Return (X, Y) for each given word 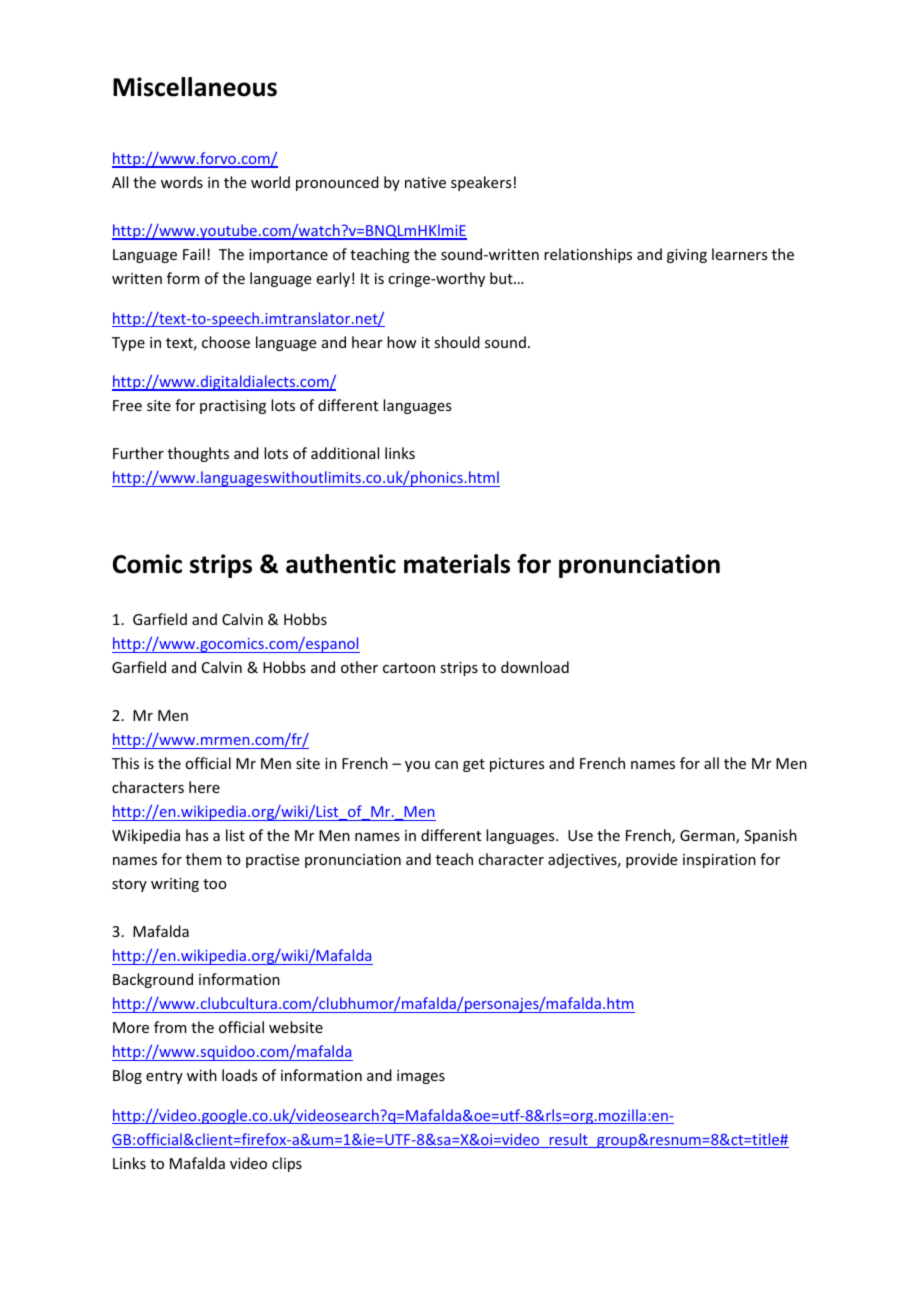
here (204, 787)
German (708, 837)
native (425, 182)
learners (739, 254)
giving (687, 256)
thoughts (198, 454)
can (446, 765)
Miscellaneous (195, 87)
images (421, 1077)
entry (164, 1077)
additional (345, 453)
